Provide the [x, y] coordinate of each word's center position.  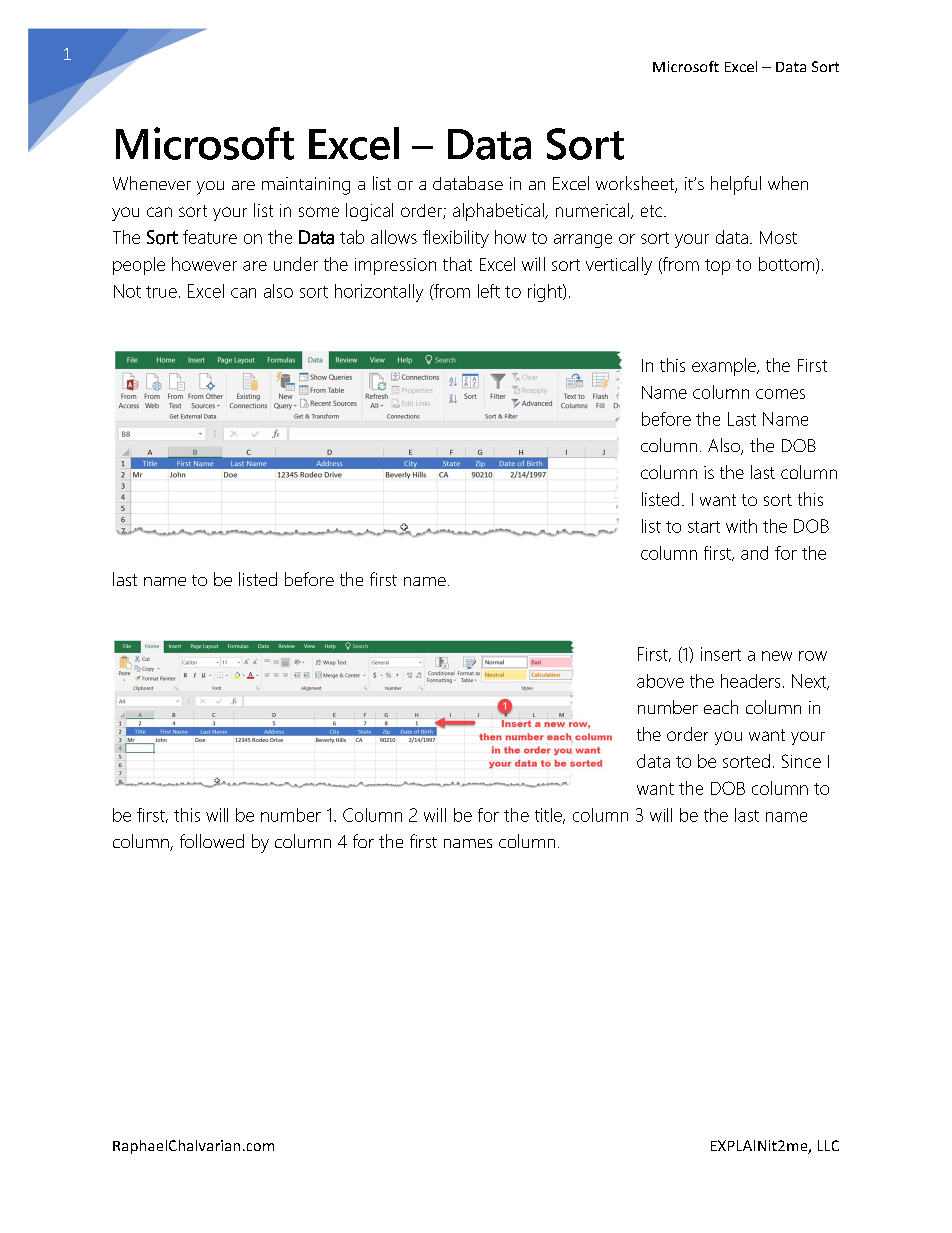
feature [210, 237]
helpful [736, 185]
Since [801, 761]
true [161, 292]
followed [212, 841]
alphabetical [499, 212]
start [704, 527]
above [660, 681]
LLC [828, 1145]
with [741, 526]
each [721, 707]
